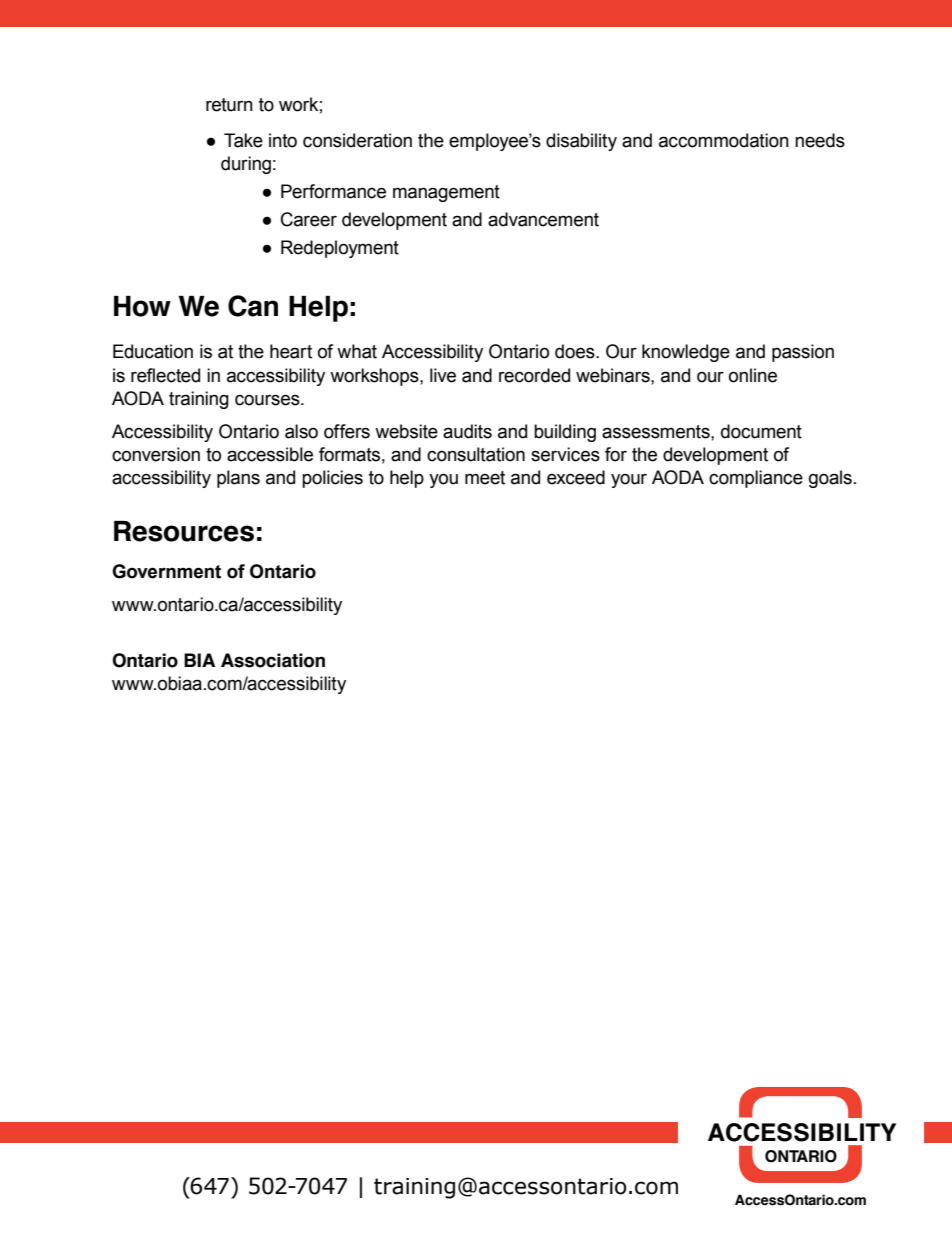  What do you see at coordinates (803, 353) in the image?
I see `passion` at bounding box center [803, 353].
